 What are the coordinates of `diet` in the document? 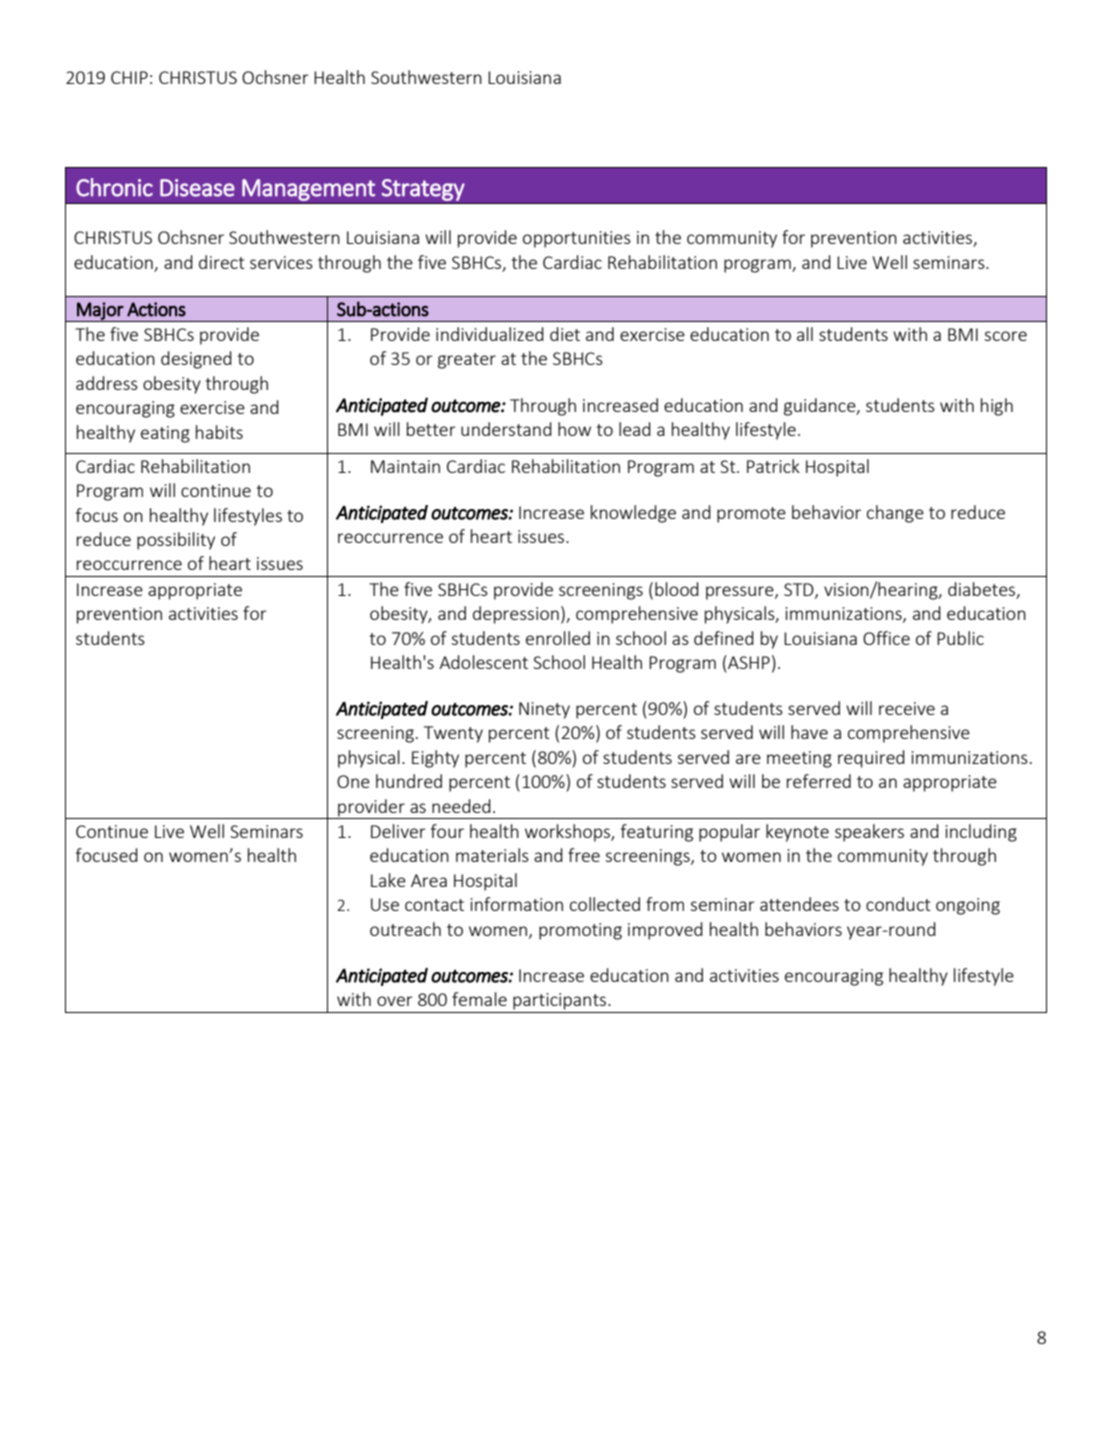 It's located at (565, 334).
